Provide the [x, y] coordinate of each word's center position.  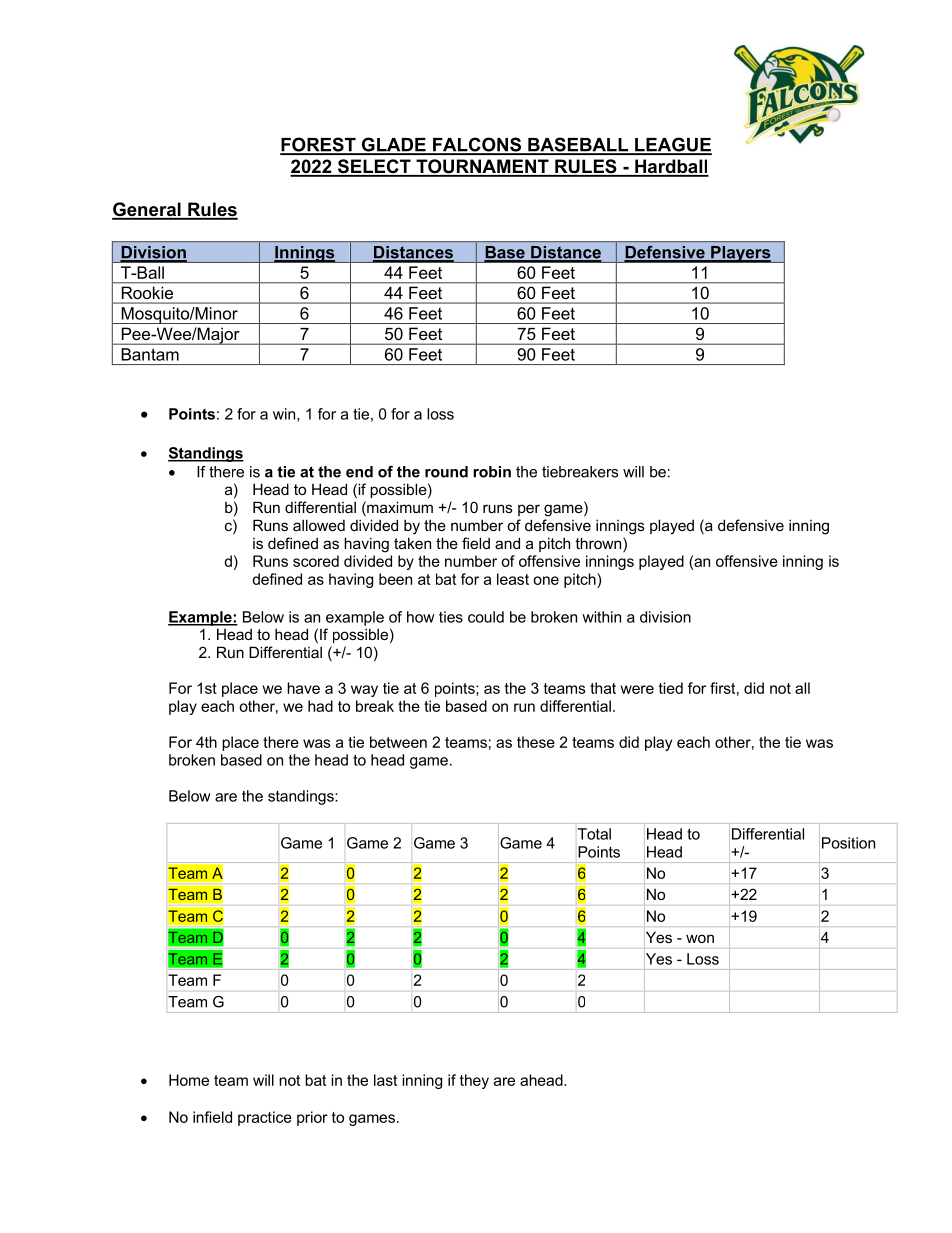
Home [189, 1080]
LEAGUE [672, 145]
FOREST [319, 145]
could [486, 617]
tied [671, 688]
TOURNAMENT [482, 167]
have [303, 688]
